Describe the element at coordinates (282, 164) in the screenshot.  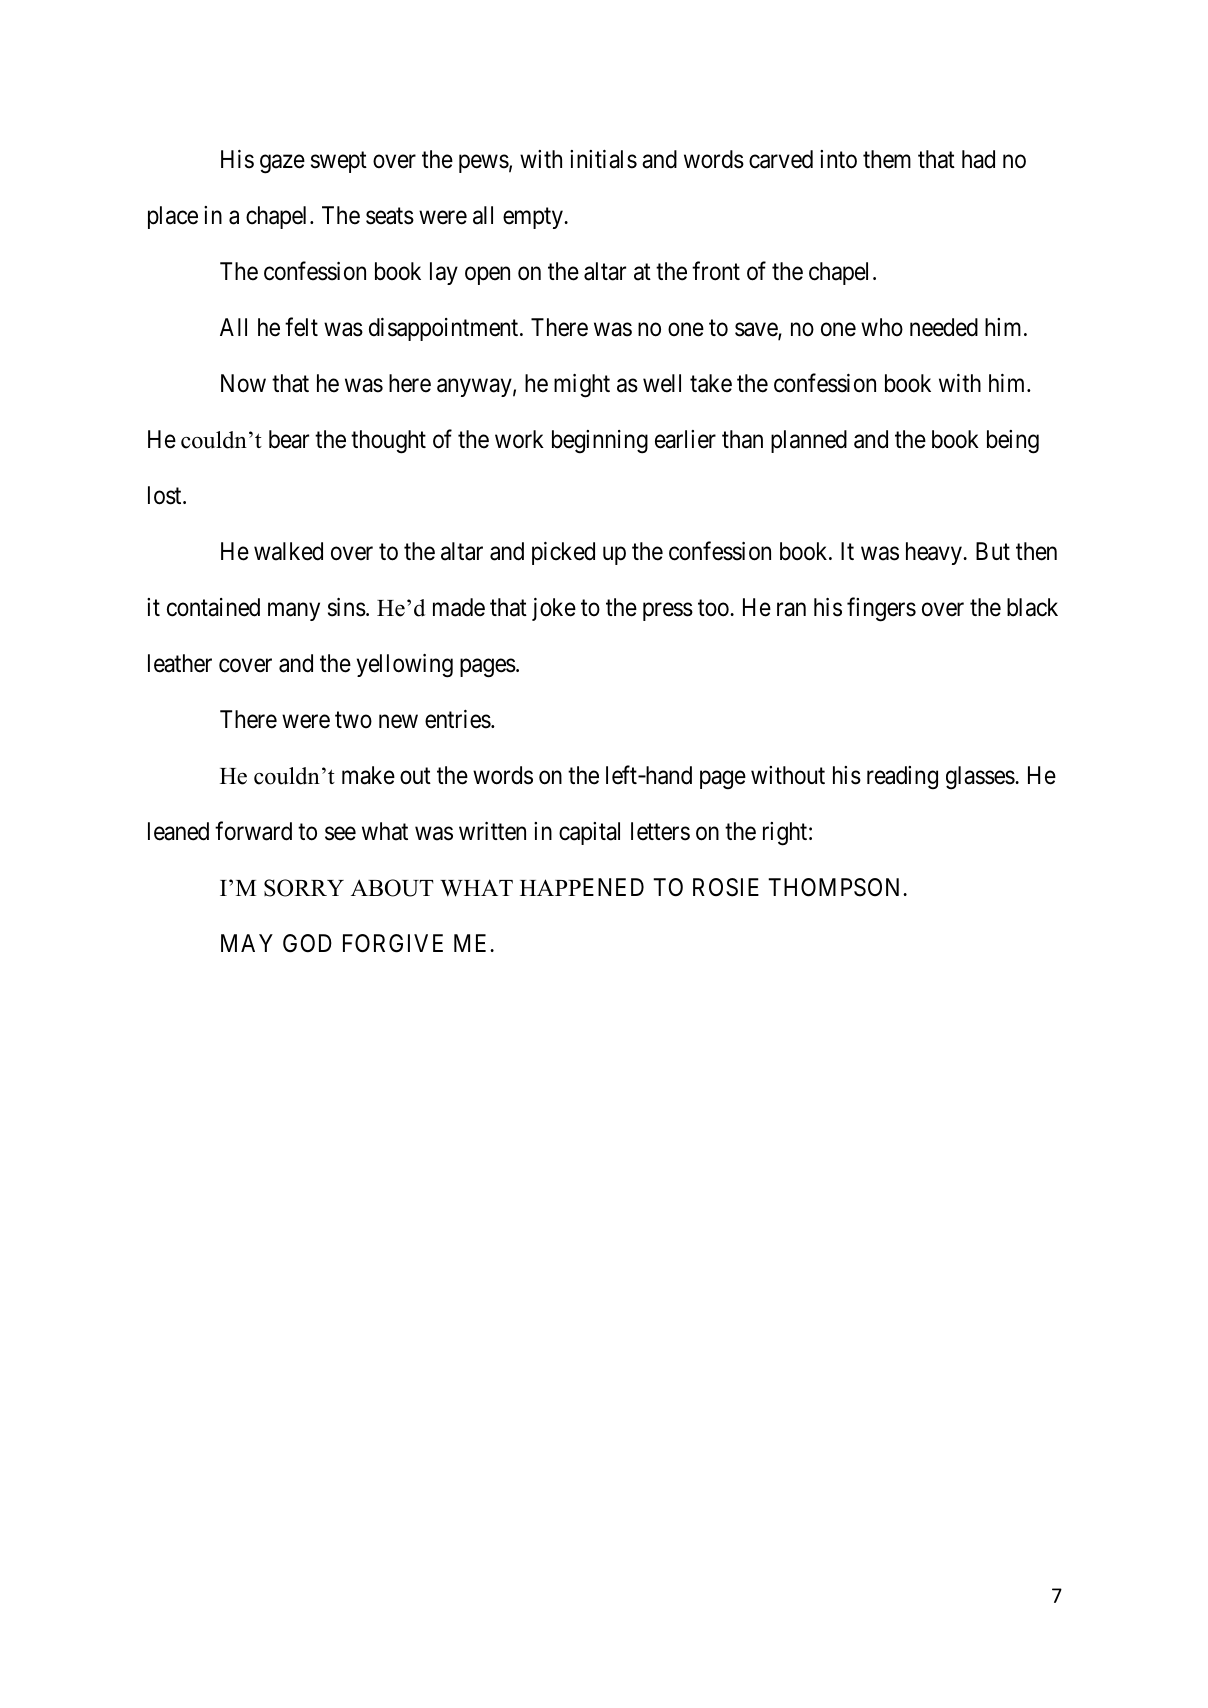
I see `gaze` at that location.
